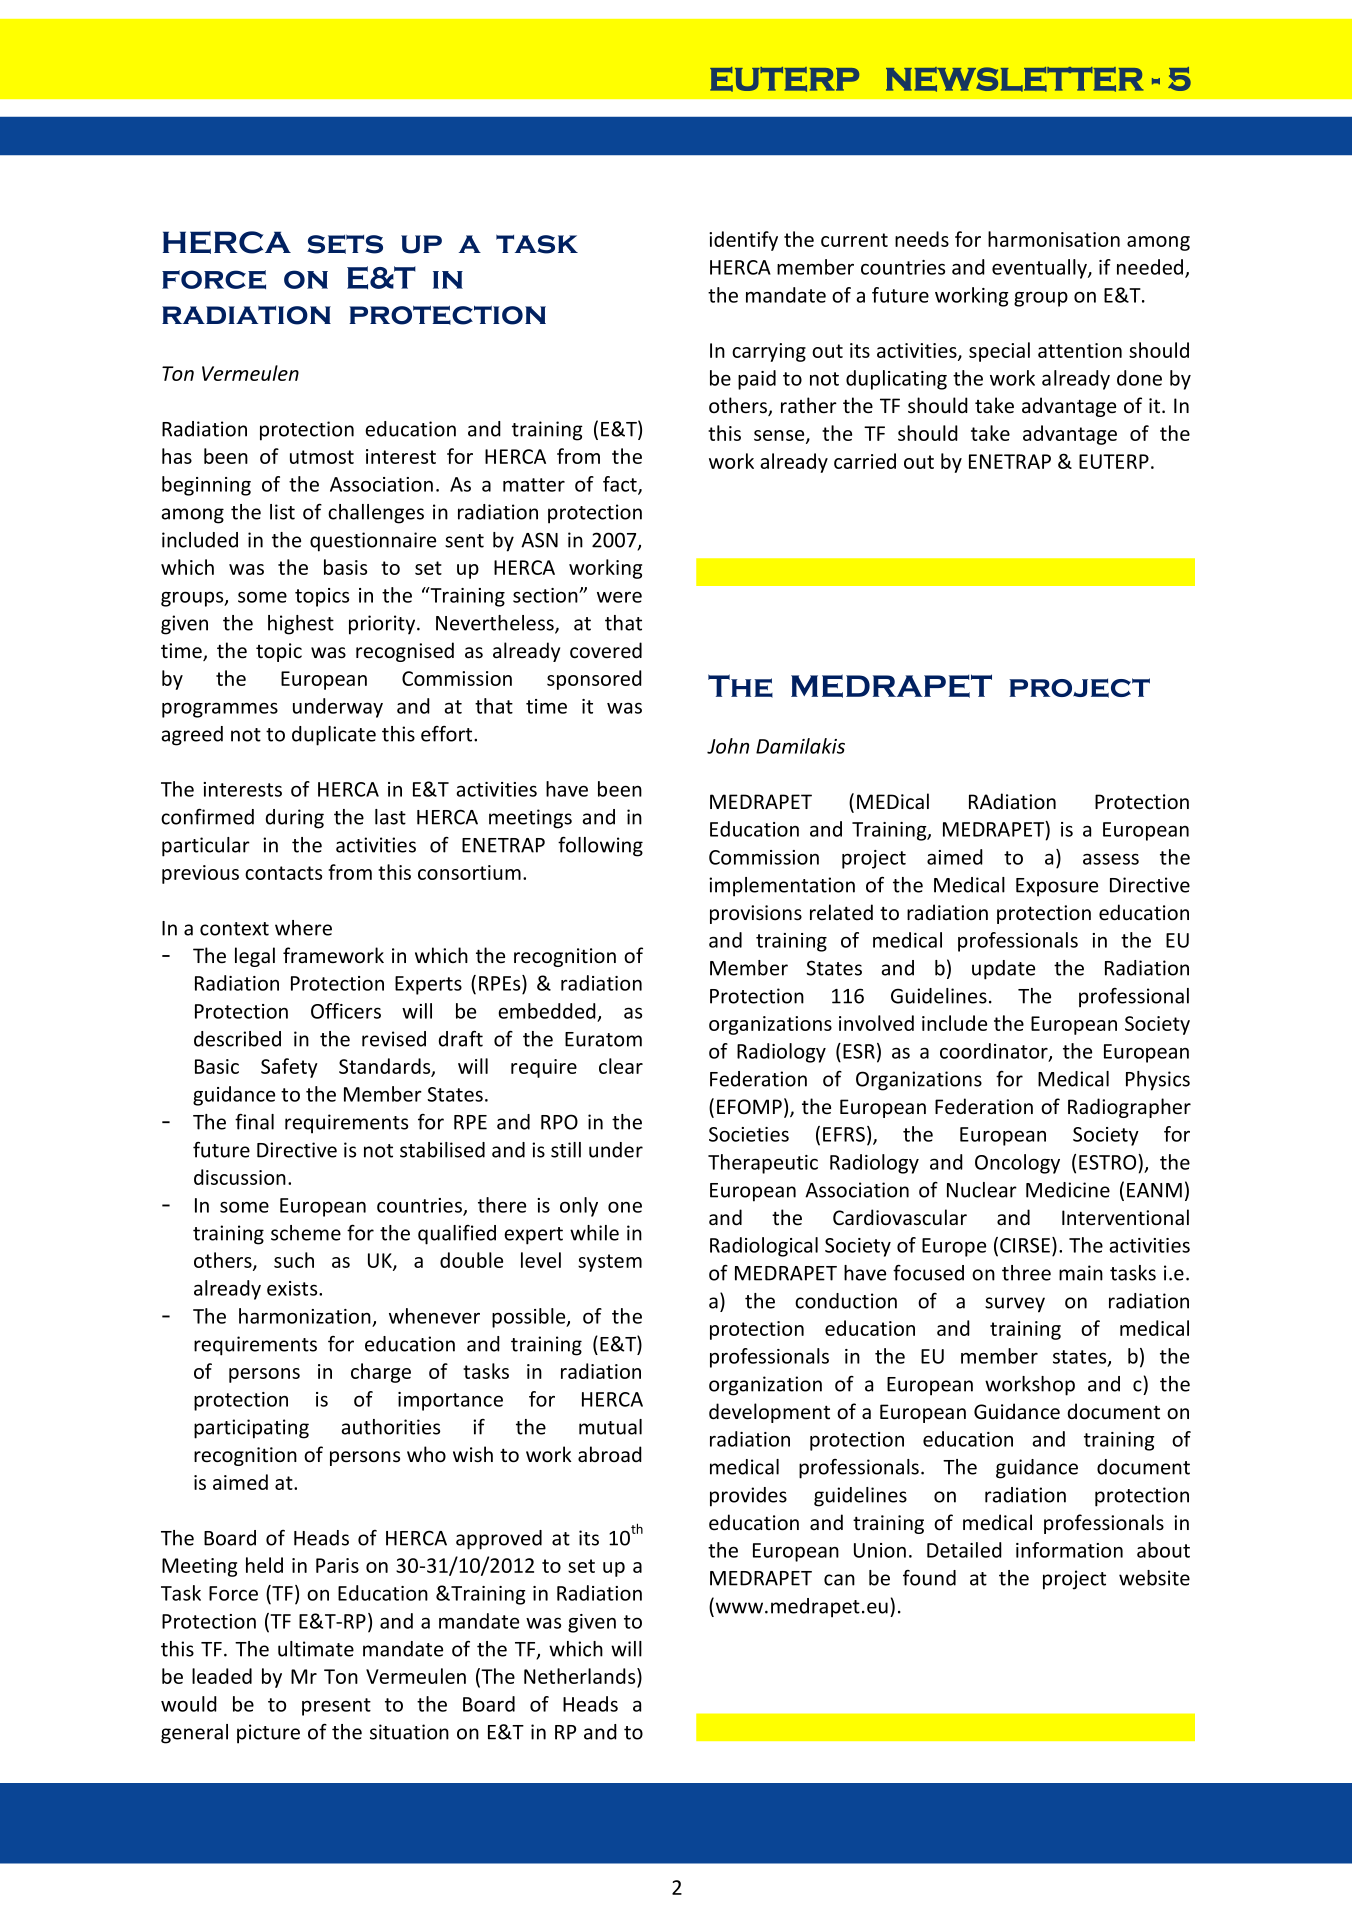 This screenshot has width=1352, height=1912. Describe the element at coordinates (1014, 79) in the screenshot. I see `NEWSLETTER` at that location.
